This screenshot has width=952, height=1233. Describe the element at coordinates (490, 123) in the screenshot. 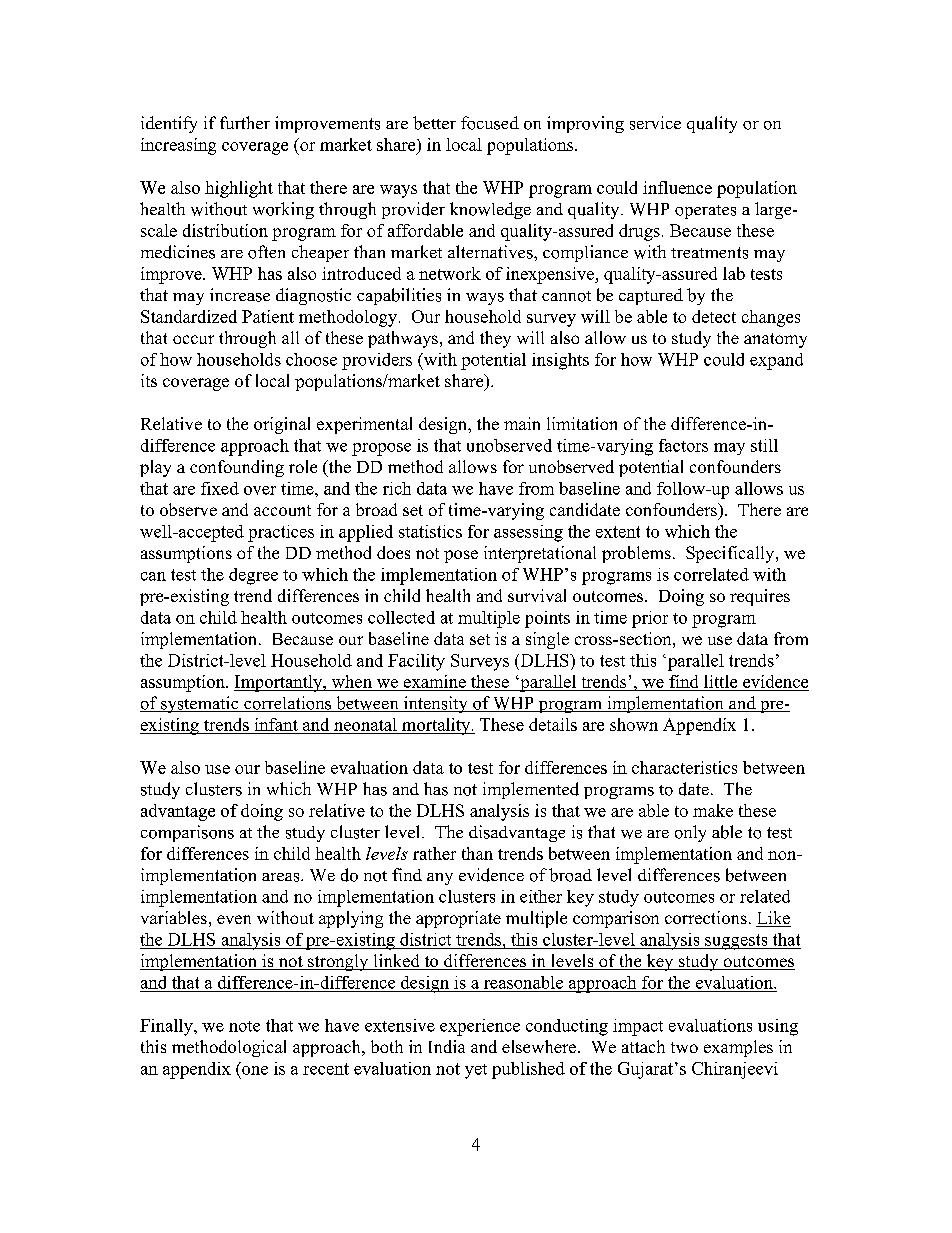

I see `focused` at that location.
